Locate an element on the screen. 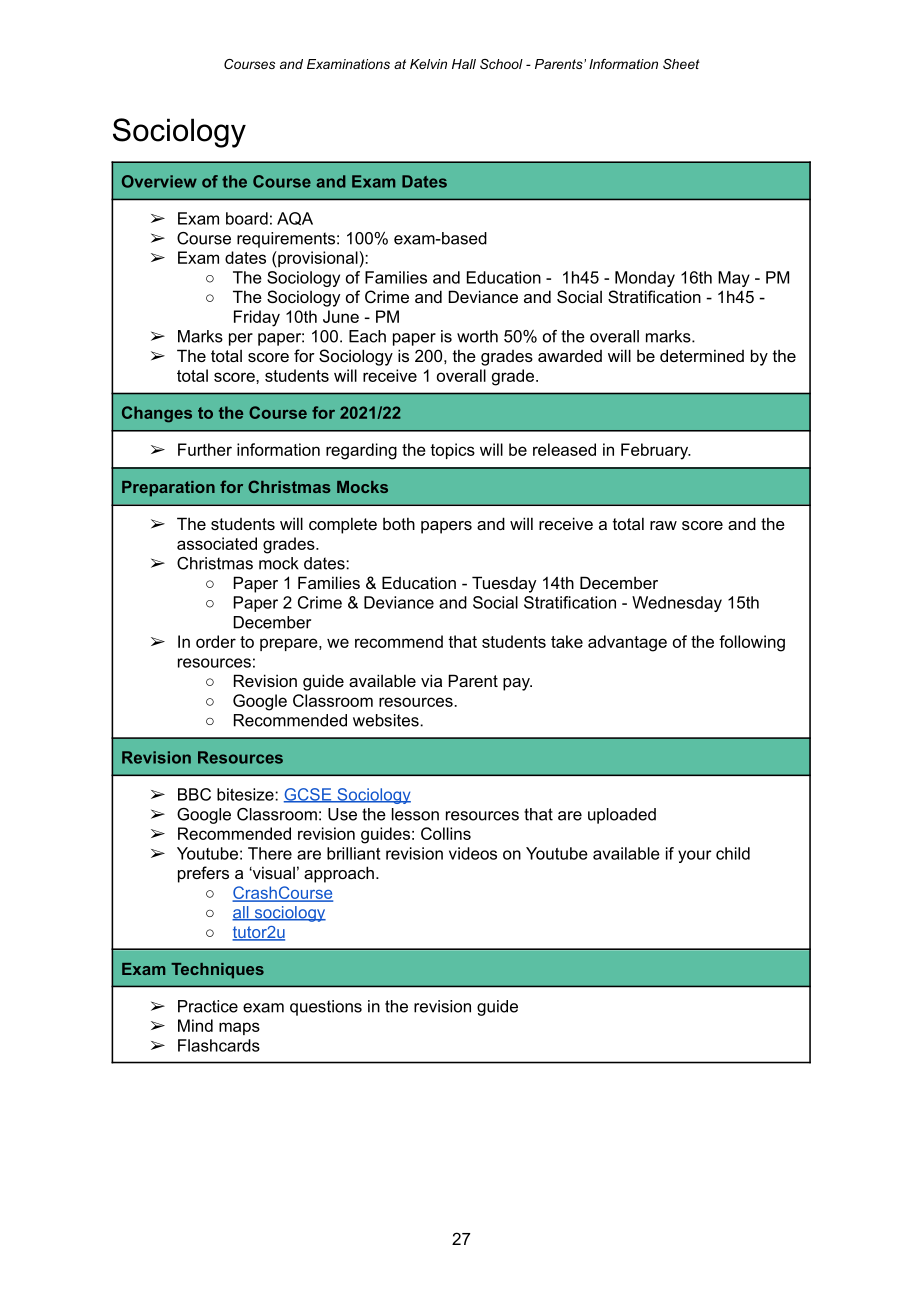 The height and width of the screenshot is (1307, 924). Hall is located at coordinates (464, 64).
